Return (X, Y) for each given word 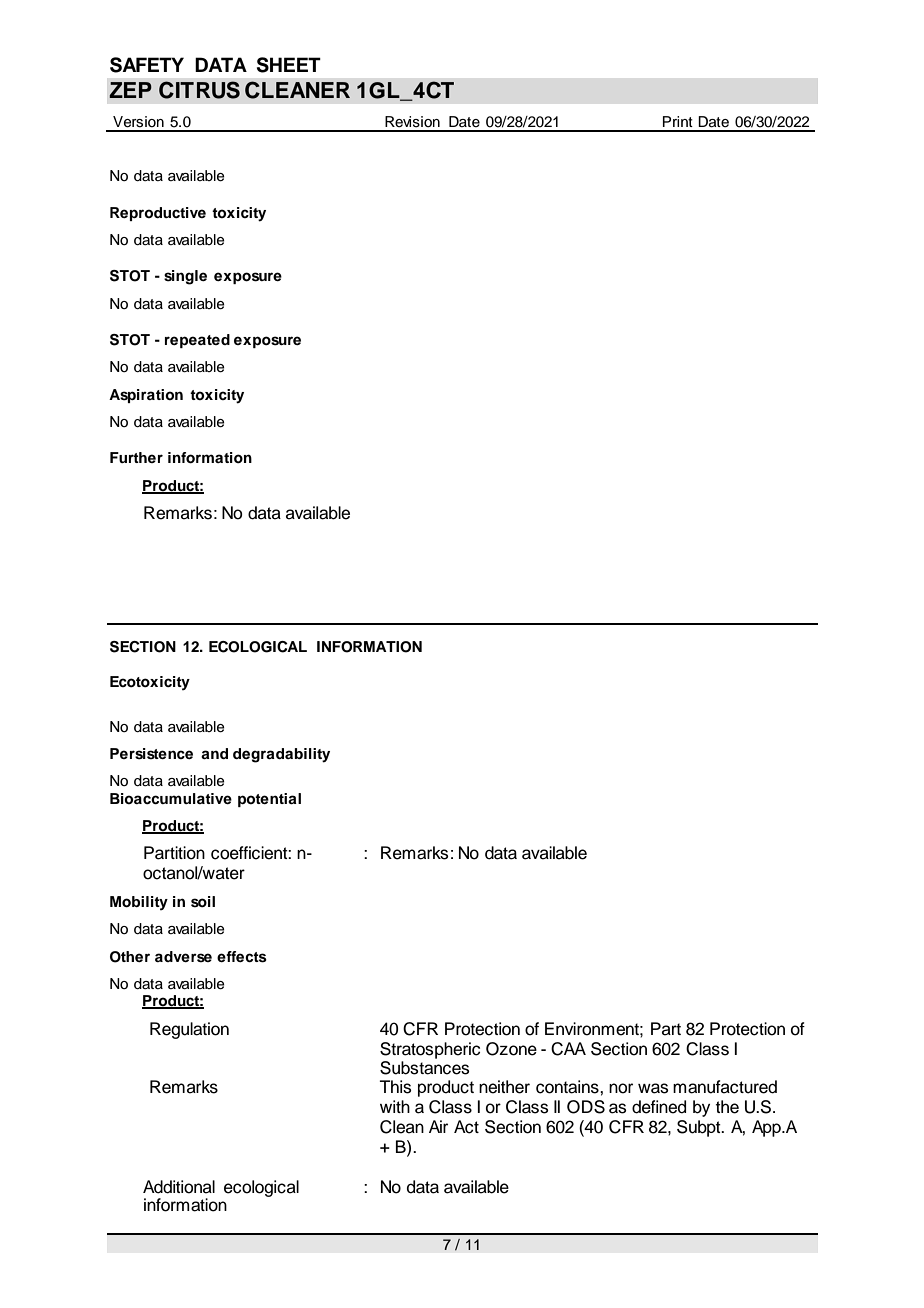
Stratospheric (430, 1050)
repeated (197, 341)
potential (269, 800)
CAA (568, 1049)
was (653, 1088)
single (185, 277)
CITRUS (199, 90)
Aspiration (146, 396)
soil (203, 902)
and (214, 753)
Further (136, 457)
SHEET (289, 65)
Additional (179, 1187)
